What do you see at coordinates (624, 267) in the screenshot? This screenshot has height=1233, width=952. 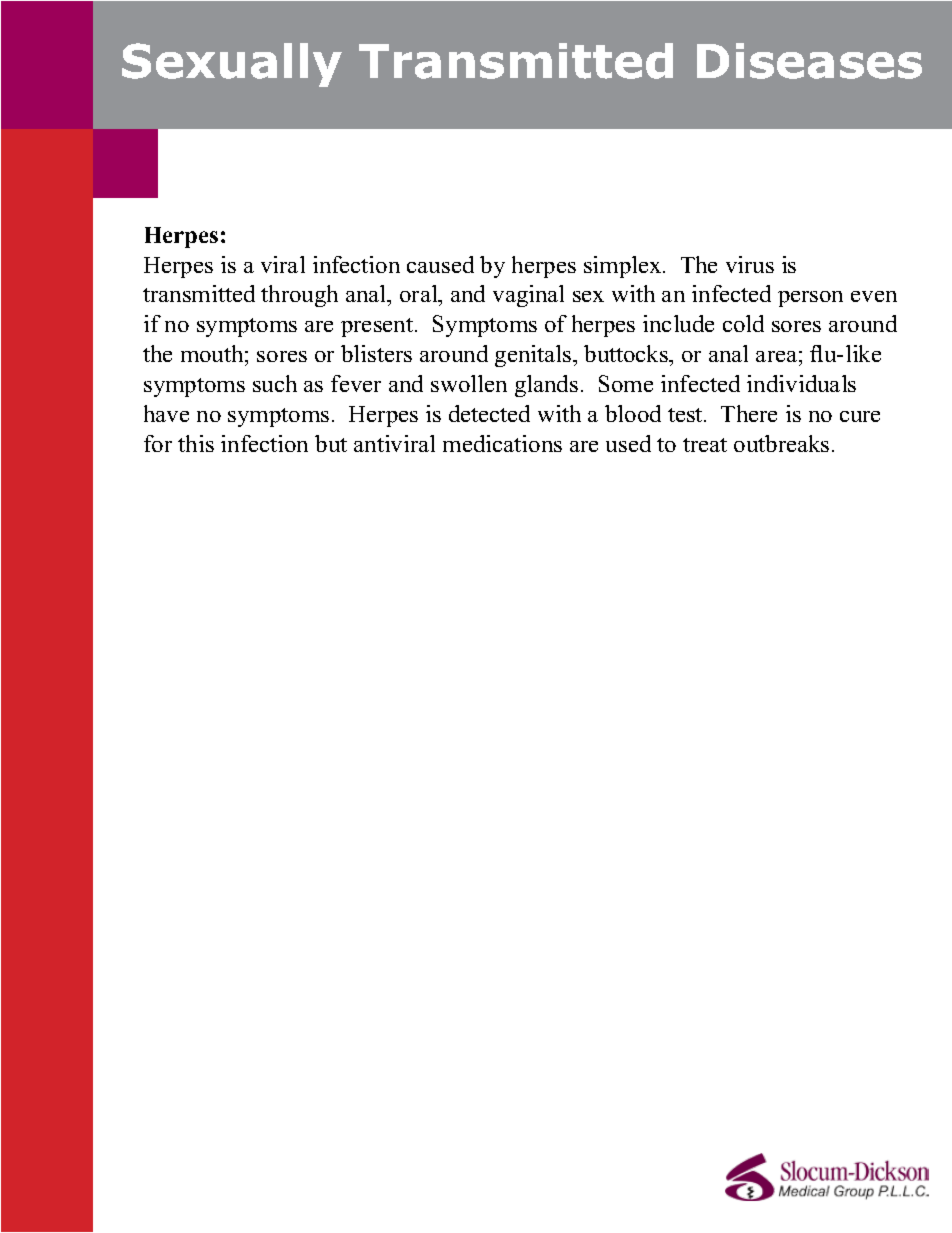 I see `simplex` at bounding box center [624, 267].
